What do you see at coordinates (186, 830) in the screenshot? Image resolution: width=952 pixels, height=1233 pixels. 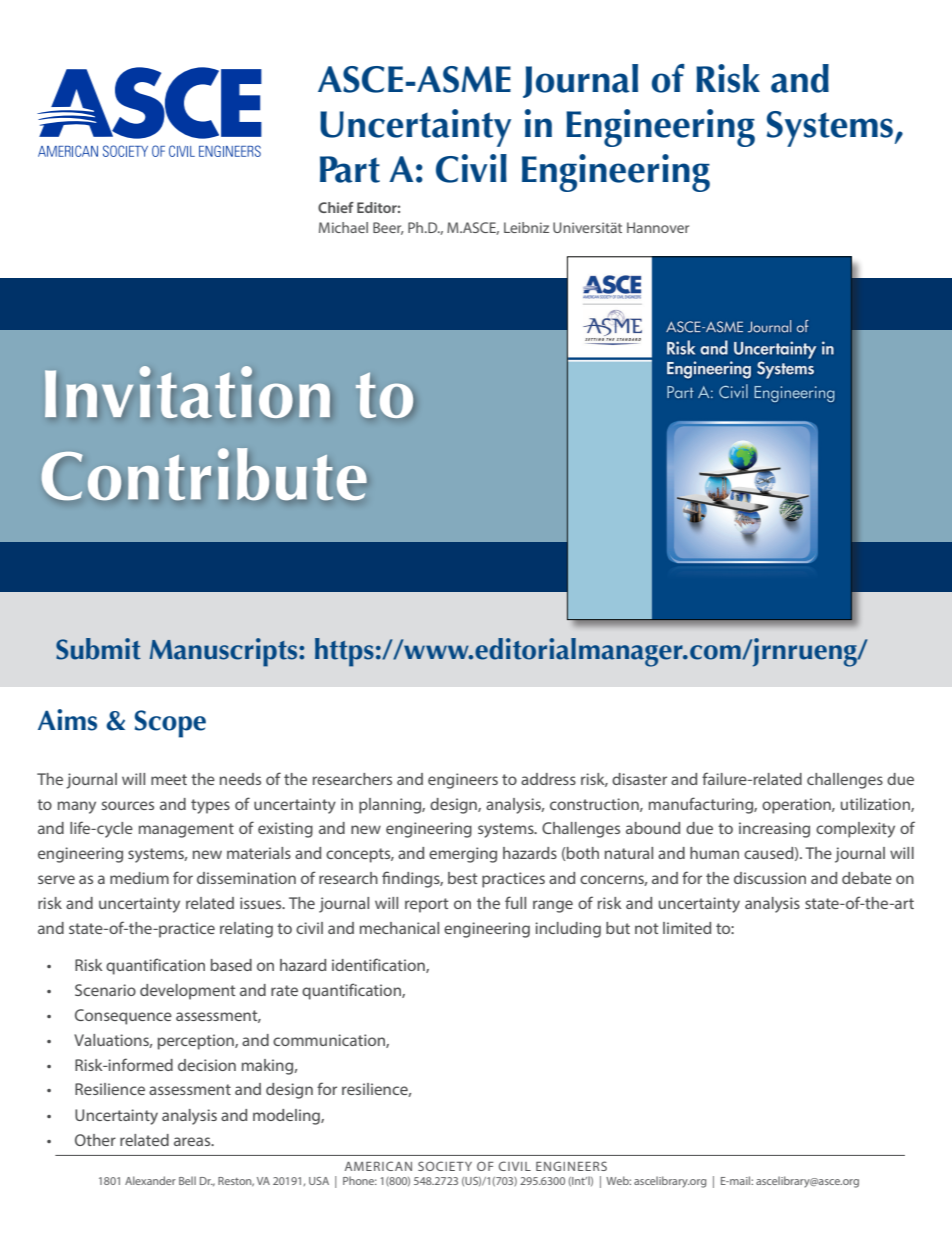 I see `management` at bounding box center [186, 830].
